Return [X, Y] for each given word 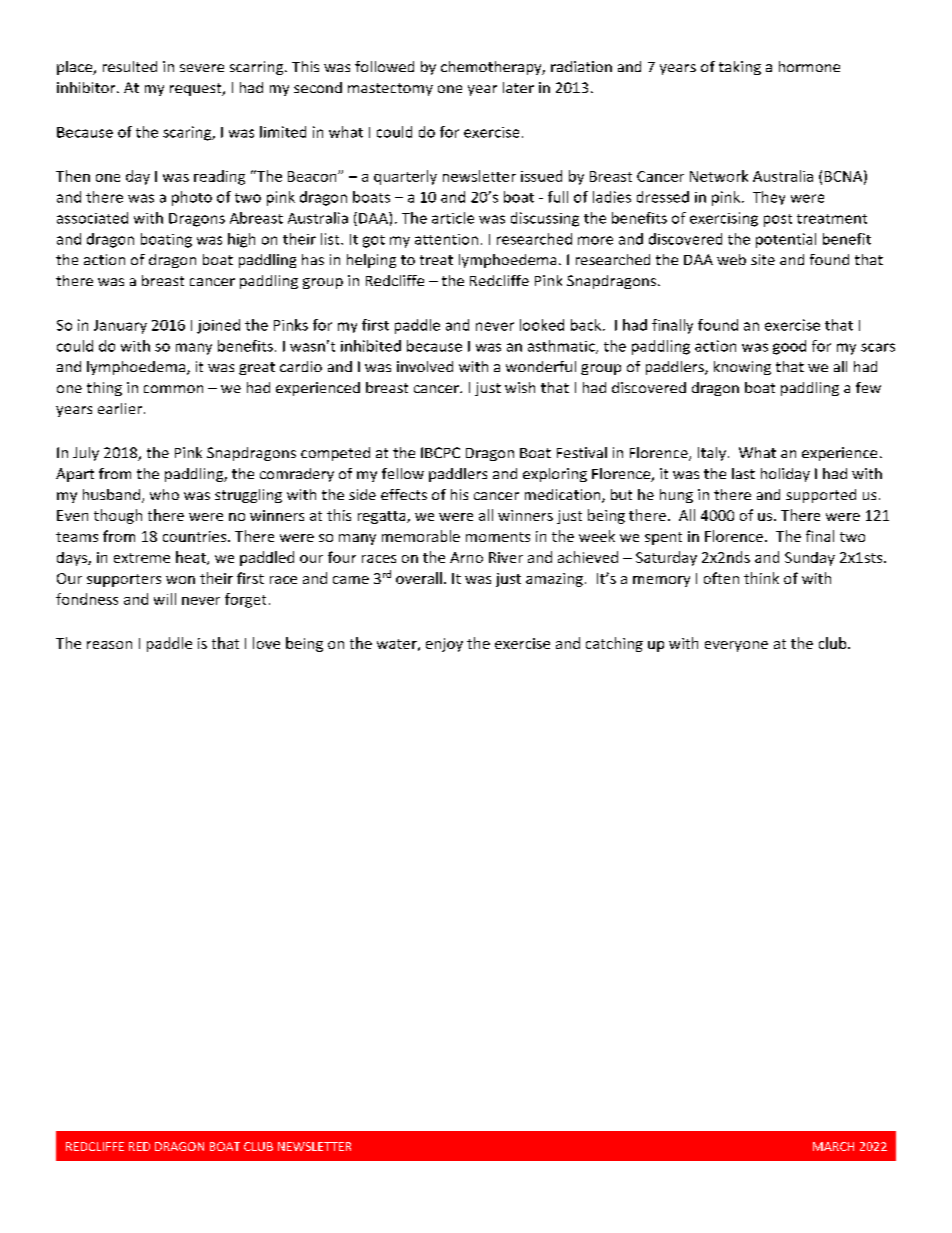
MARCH [833, 1146]
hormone [809, 66]
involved [425, 366]
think [761, 578]
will [165, 599]
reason [109, 645]
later [518, 87]
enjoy [444, 645]
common [173, 389]
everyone [736, 646]
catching [614, 644]
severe [202, 68]
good [789, 347]
